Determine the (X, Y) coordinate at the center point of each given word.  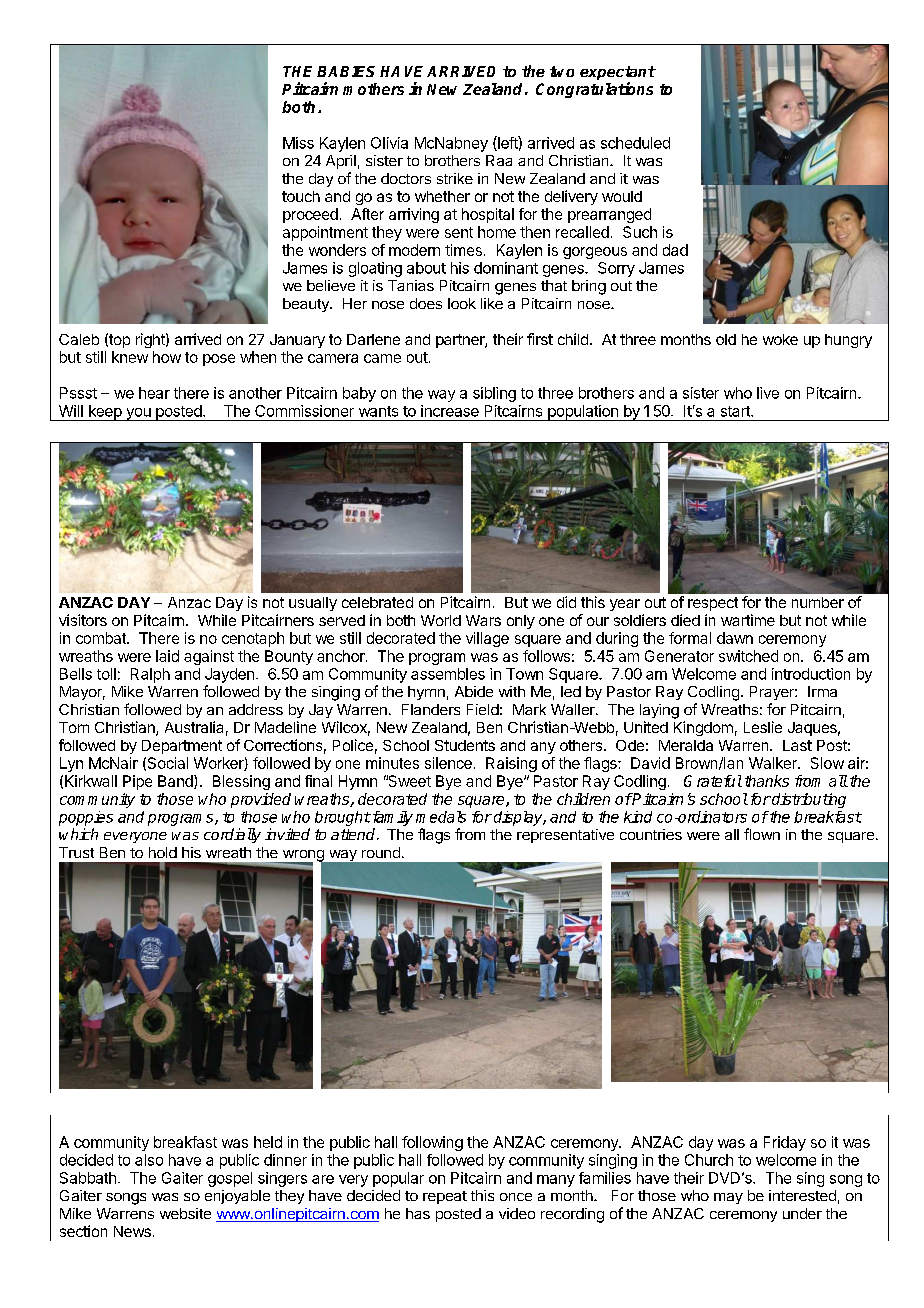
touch (301, 196)
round (381, 852)
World (441, 620)
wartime (748, 620)
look (462, 303)
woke (780, 339)
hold (163, 852)
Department (182, 747)
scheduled (635, 143)
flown (762, 834)
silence (448, 763)
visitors (83, 620)
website (185, 1213)
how (167, 357)
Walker (774, 763)
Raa (499, 160)
